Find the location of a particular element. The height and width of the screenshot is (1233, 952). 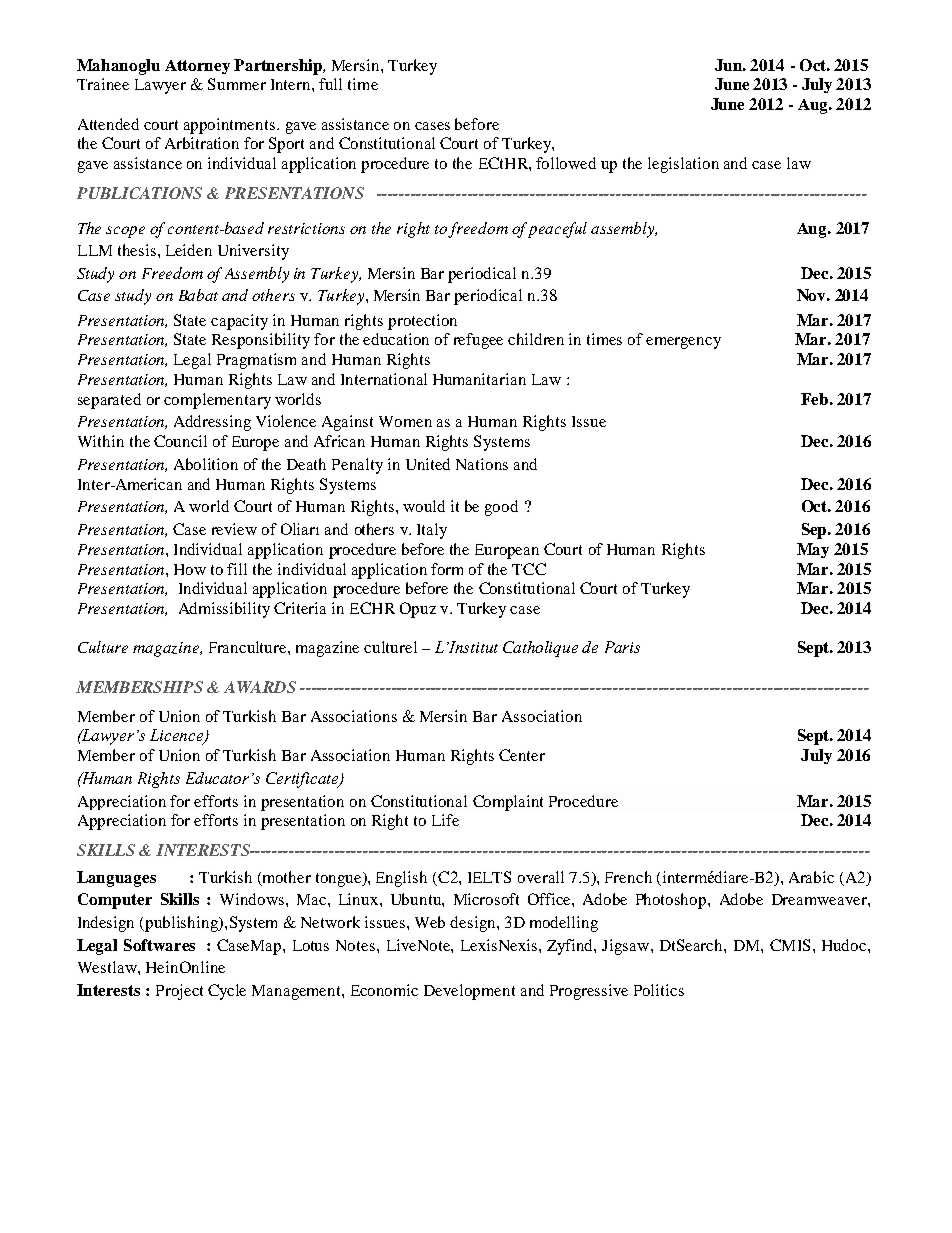

Development is located at coordinates (469, 992).
